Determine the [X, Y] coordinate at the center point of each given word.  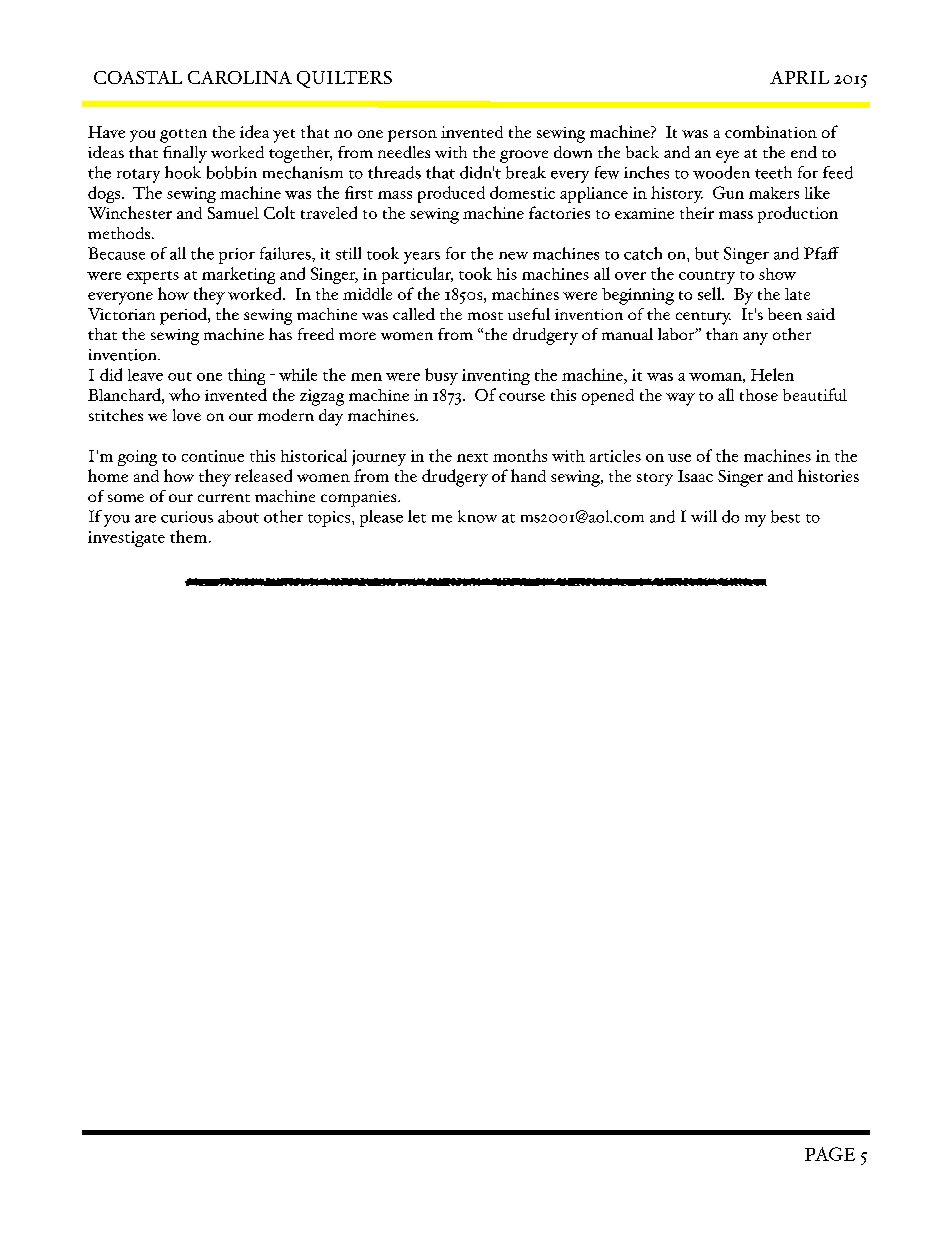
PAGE [830, 1154]
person [412, 136]
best [785, 516]
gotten [183, 136]
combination [771, 131]
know [477, 516]
